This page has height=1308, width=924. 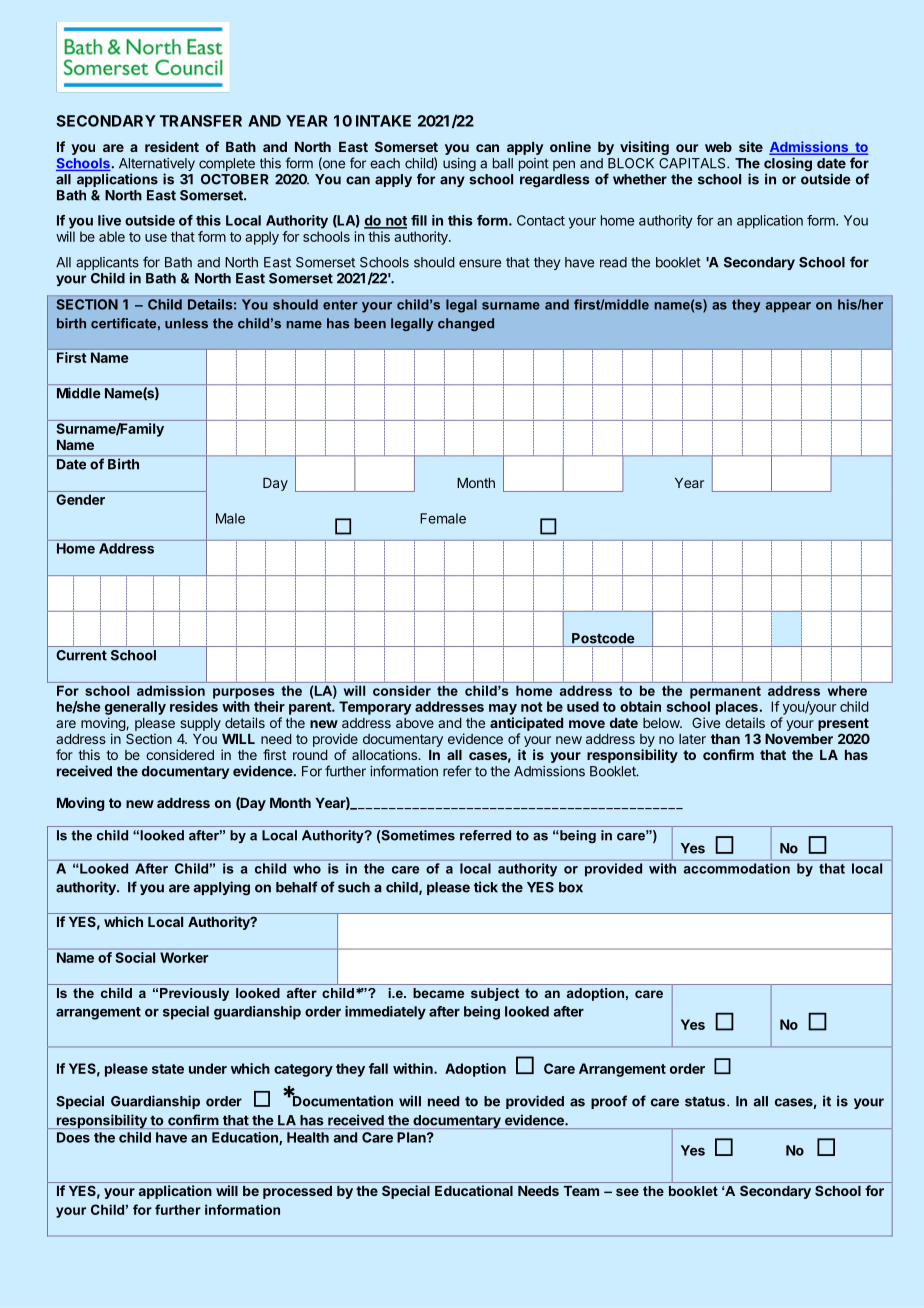 What do you see at coordinates (603, 638) in the page?
I see `Postcode` at bounding box center [603, 638].
